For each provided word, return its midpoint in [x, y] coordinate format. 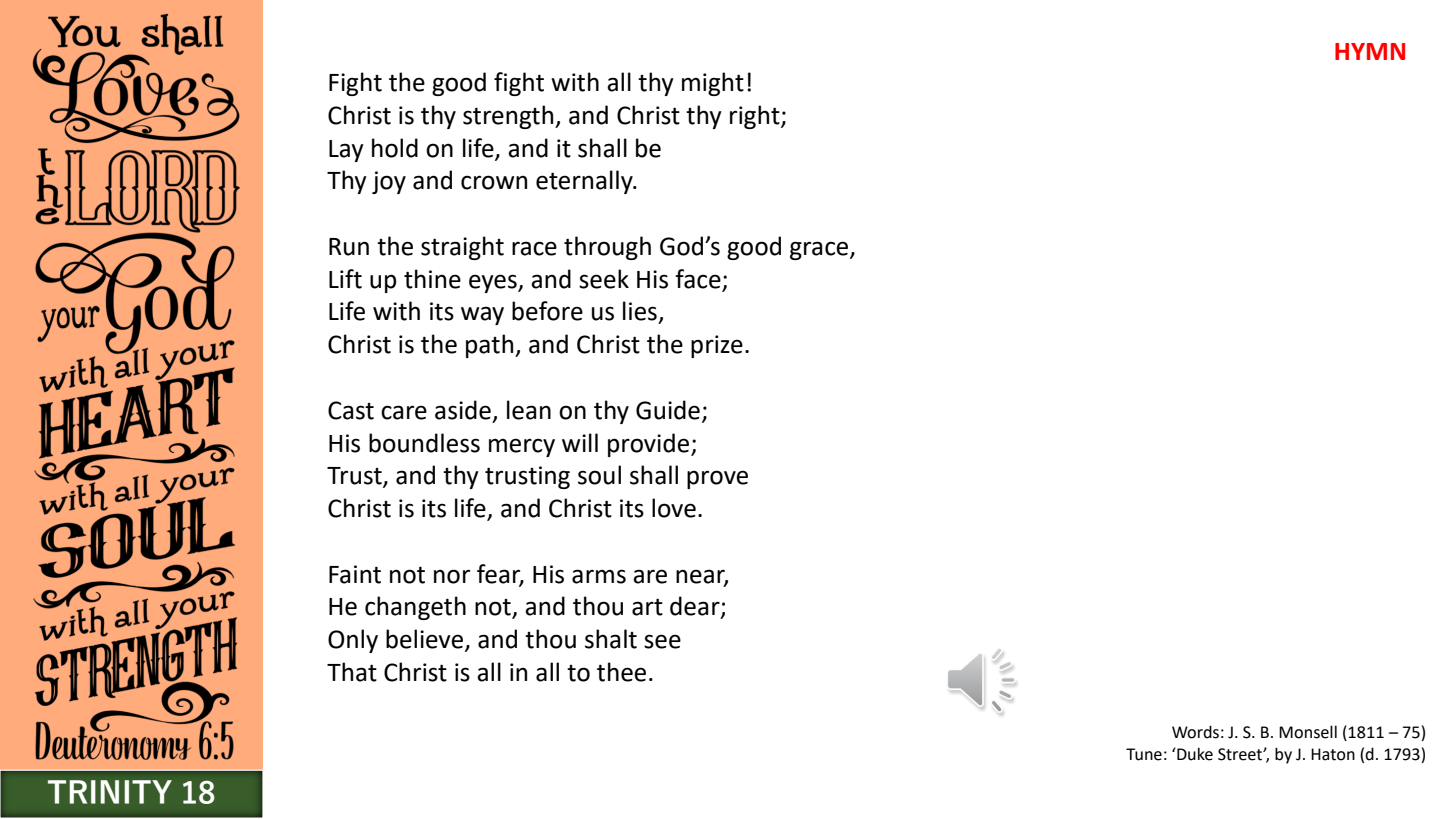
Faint [355, 574]
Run [349, 247]
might [713, 84]
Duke [1194, 754]
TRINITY [110, 792]
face [698, 279]
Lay [346, 151]
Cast [351, 410]
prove [717, 479]
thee [621, 672]
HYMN [1370, 51]
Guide [668, 410]
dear [696, 607]
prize [717, 346]
